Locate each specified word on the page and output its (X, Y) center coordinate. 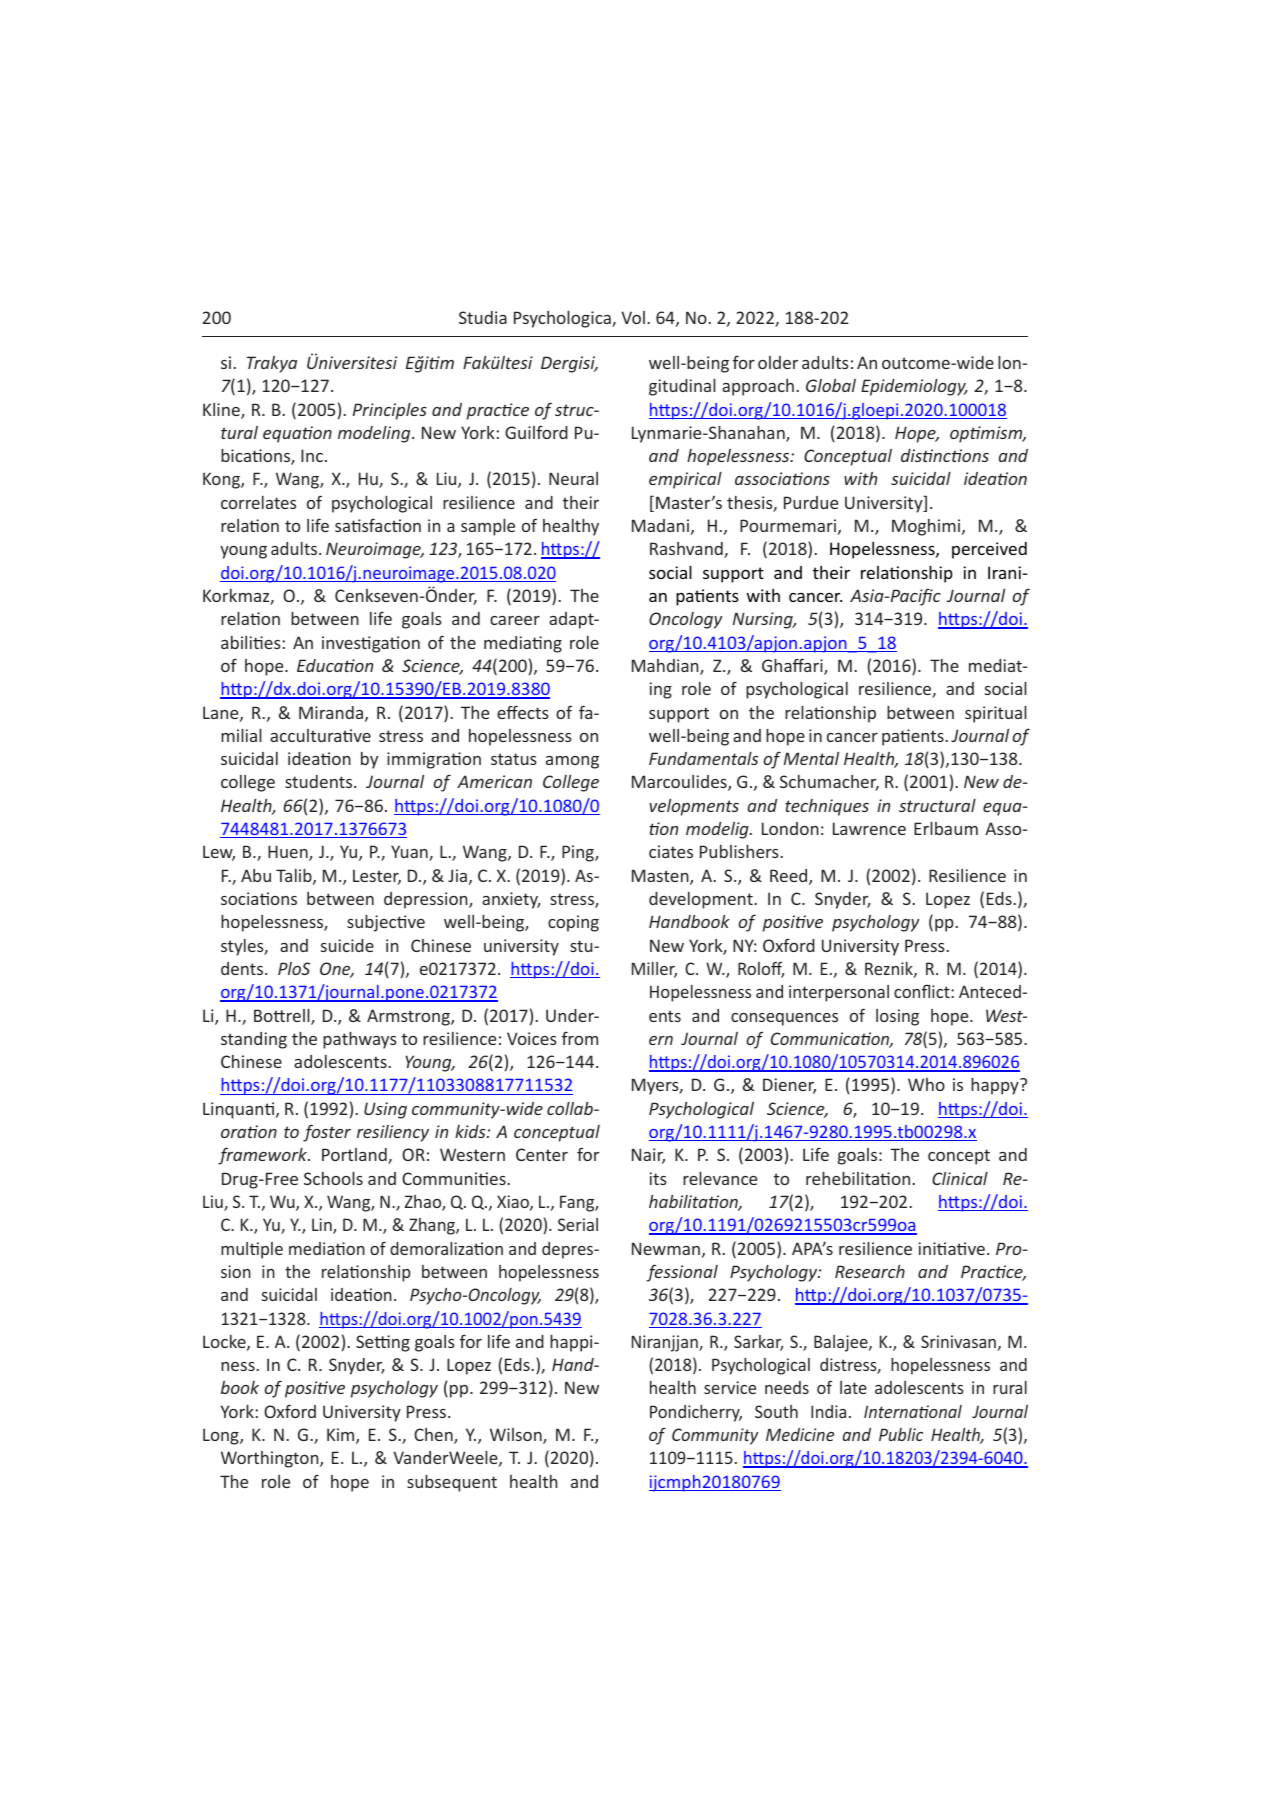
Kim (342, 1436)
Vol (633, 317)
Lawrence (869, 828)
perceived (989, 550)
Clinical (960, 1178)
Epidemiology (914, 387)
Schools (333, 1178)
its (658, 1178)
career (515, 620)
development (702, 900)
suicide (347, 945)
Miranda (331, 712)
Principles (390, 411)
